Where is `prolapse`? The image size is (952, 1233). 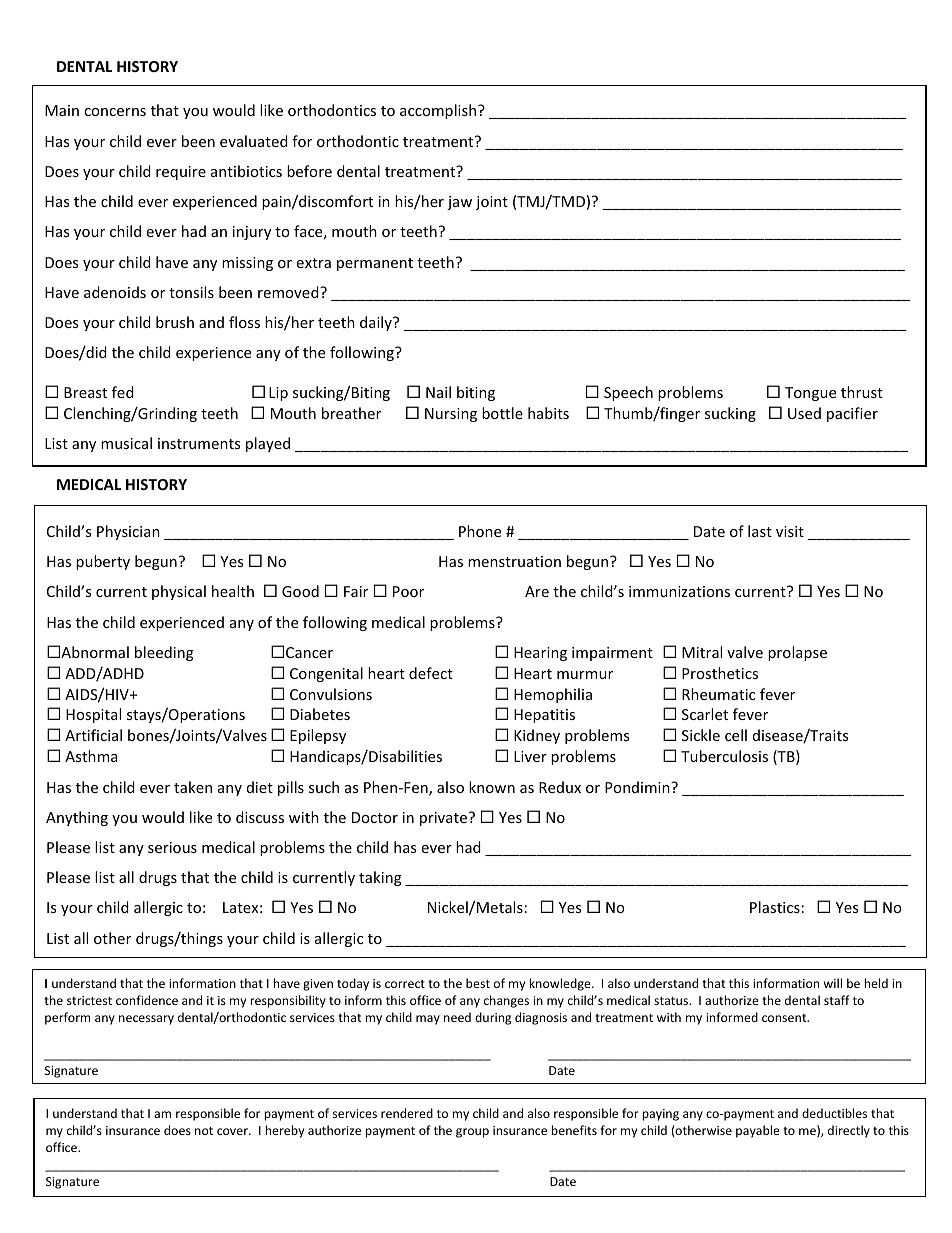 prolapse is located at coordinates (797, 653).
